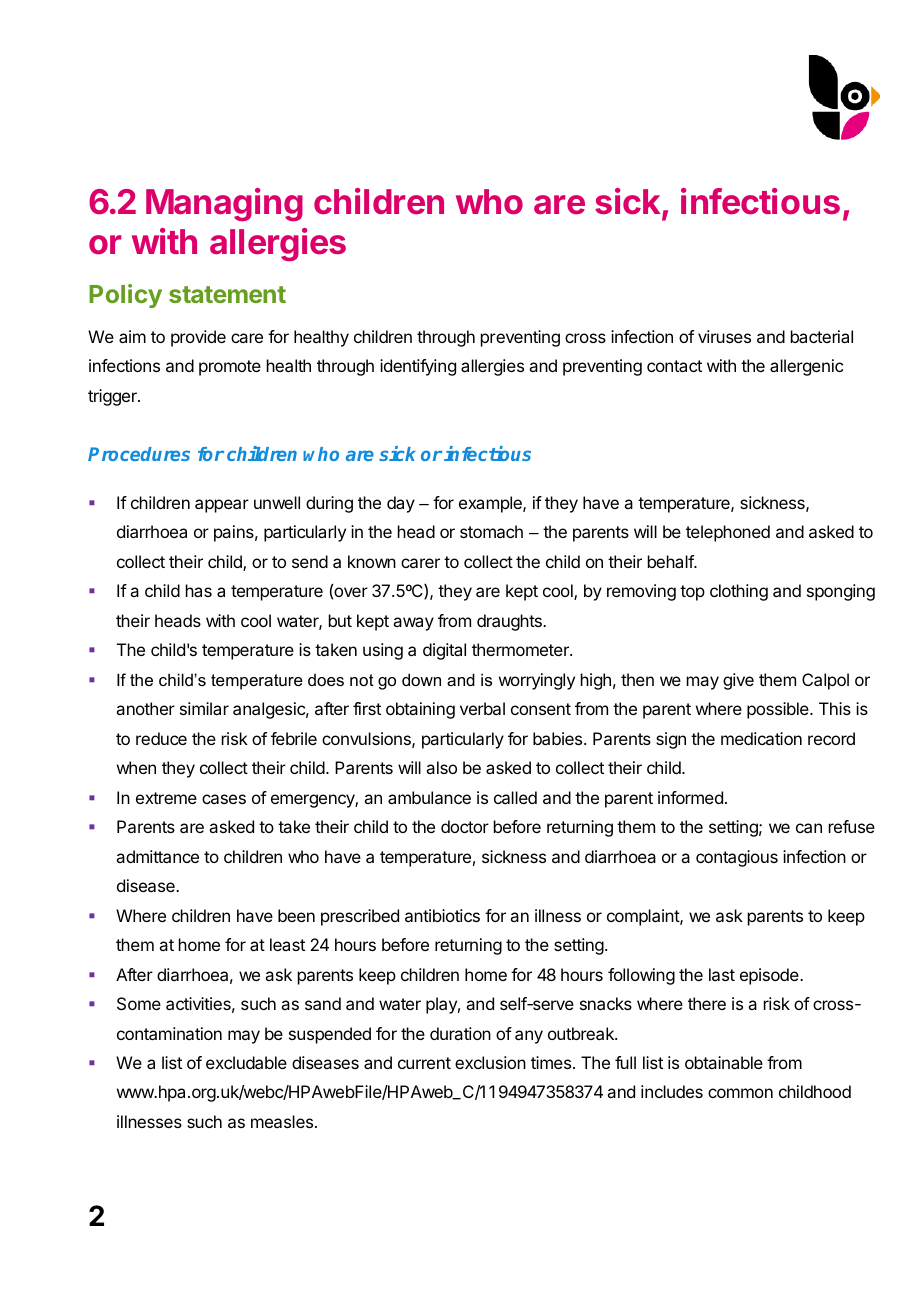  I want to click on similar, so click(204, 708).
